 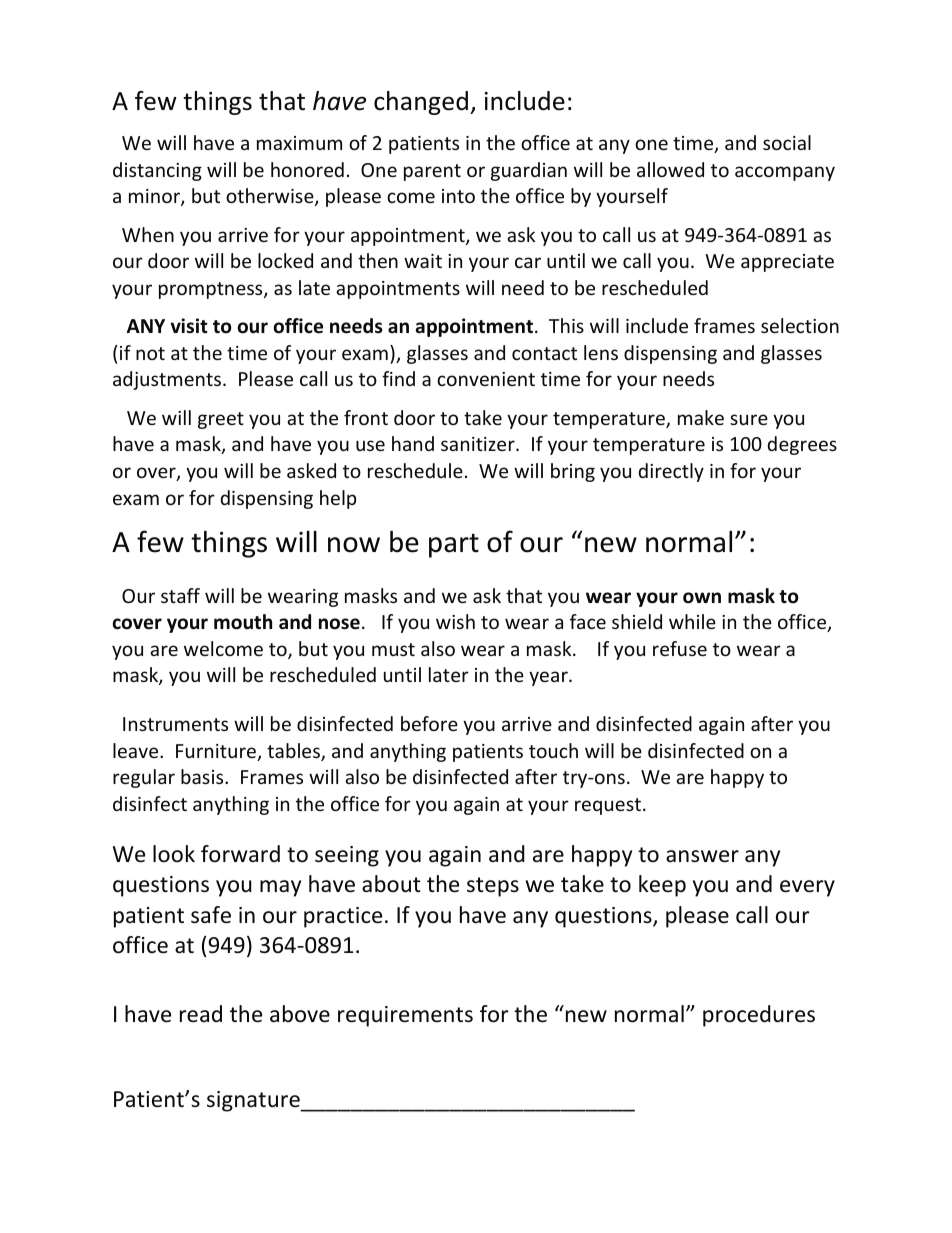 I want to click on maximum, so click(x=299, y=143).
